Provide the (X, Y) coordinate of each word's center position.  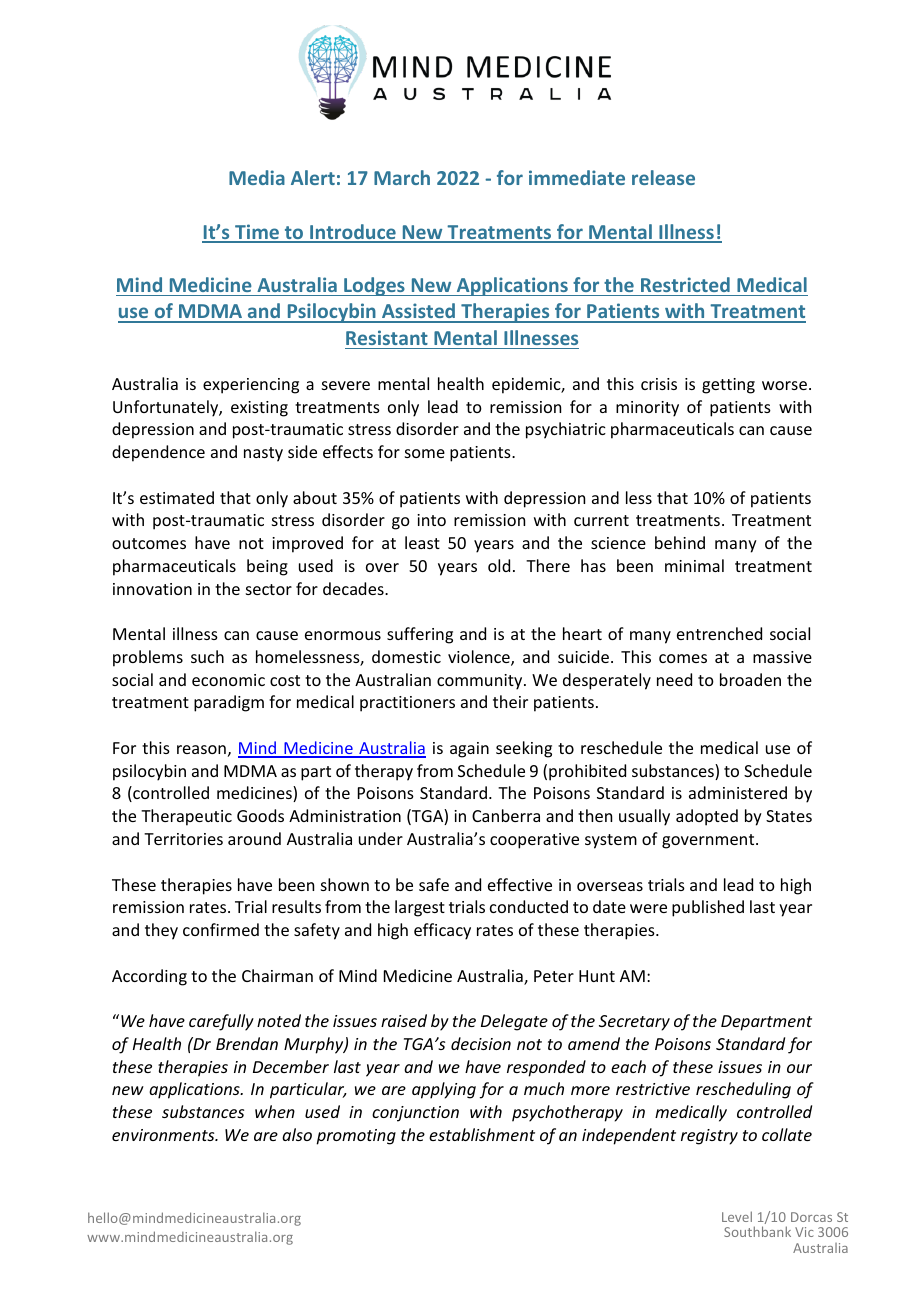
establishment (482, 1134)
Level (737, 1216)
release (663, 177)
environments (164, 1135)
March (402, 177)
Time (257, 233)
